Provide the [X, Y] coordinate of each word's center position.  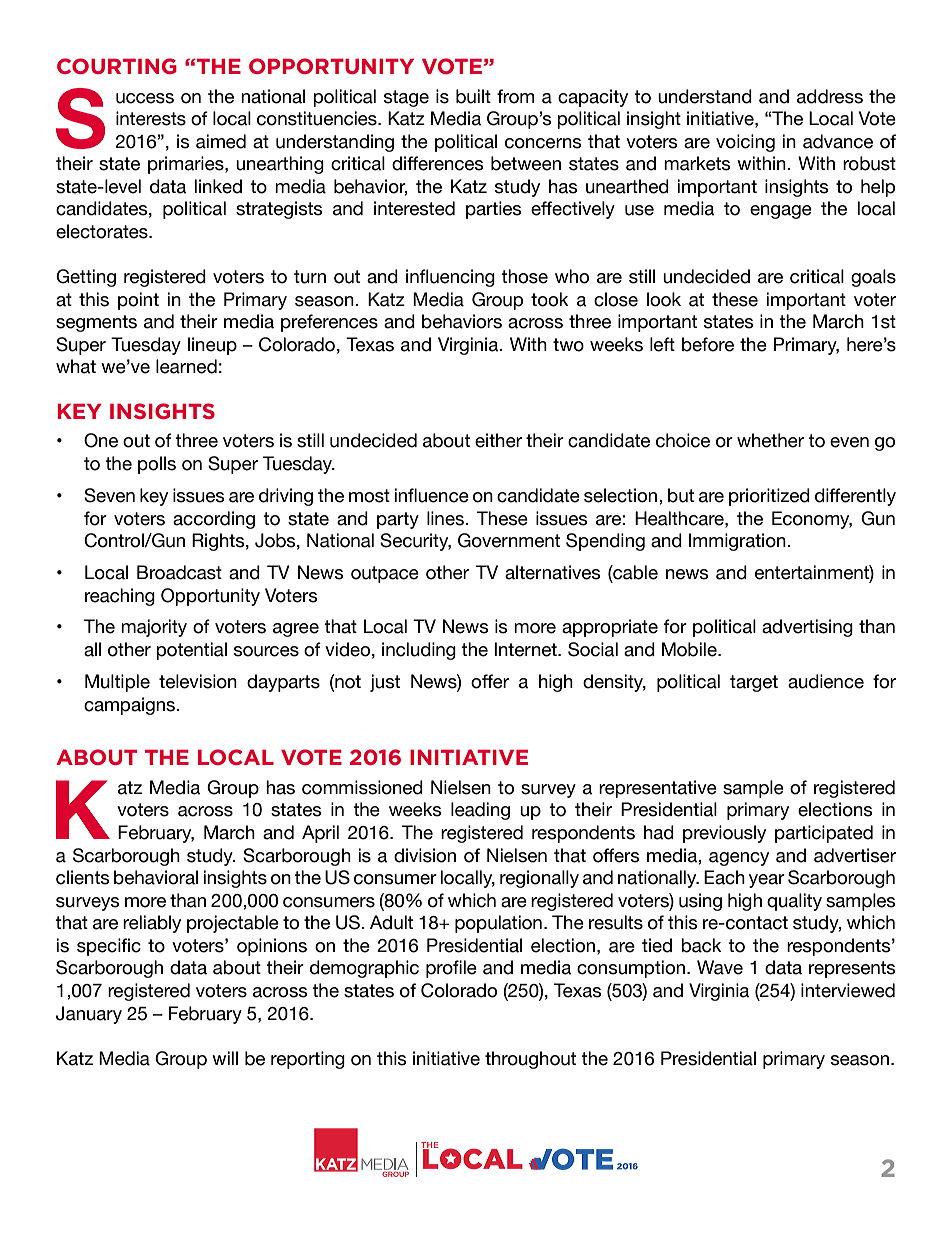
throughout [530, 1060]
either [498, 440]
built [473, 96]
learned [186, 366]
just [385, 683]
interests [151, 118]
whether [770, 440]
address [830, 96]
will [225, 1058]
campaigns [131, 706]
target [754, 683]
